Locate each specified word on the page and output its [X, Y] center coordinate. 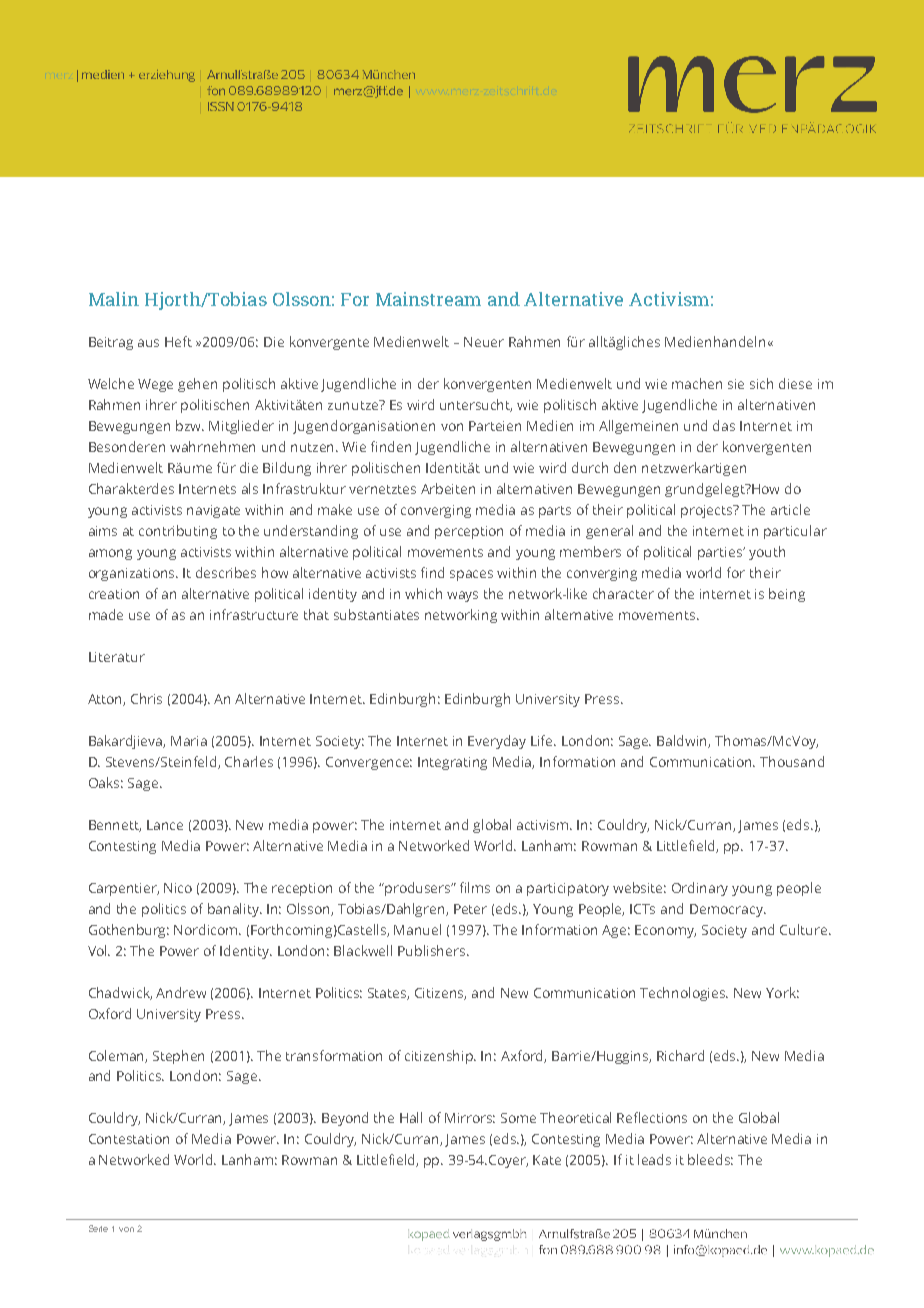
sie [736, 384]
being [787, 595]
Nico [178, 888]
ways [462, 596]
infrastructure [254, 614]
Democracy [727, 910]
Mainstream [428, 299]
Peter [470, 909]
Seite [98, 1228]
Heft [178, 341]
